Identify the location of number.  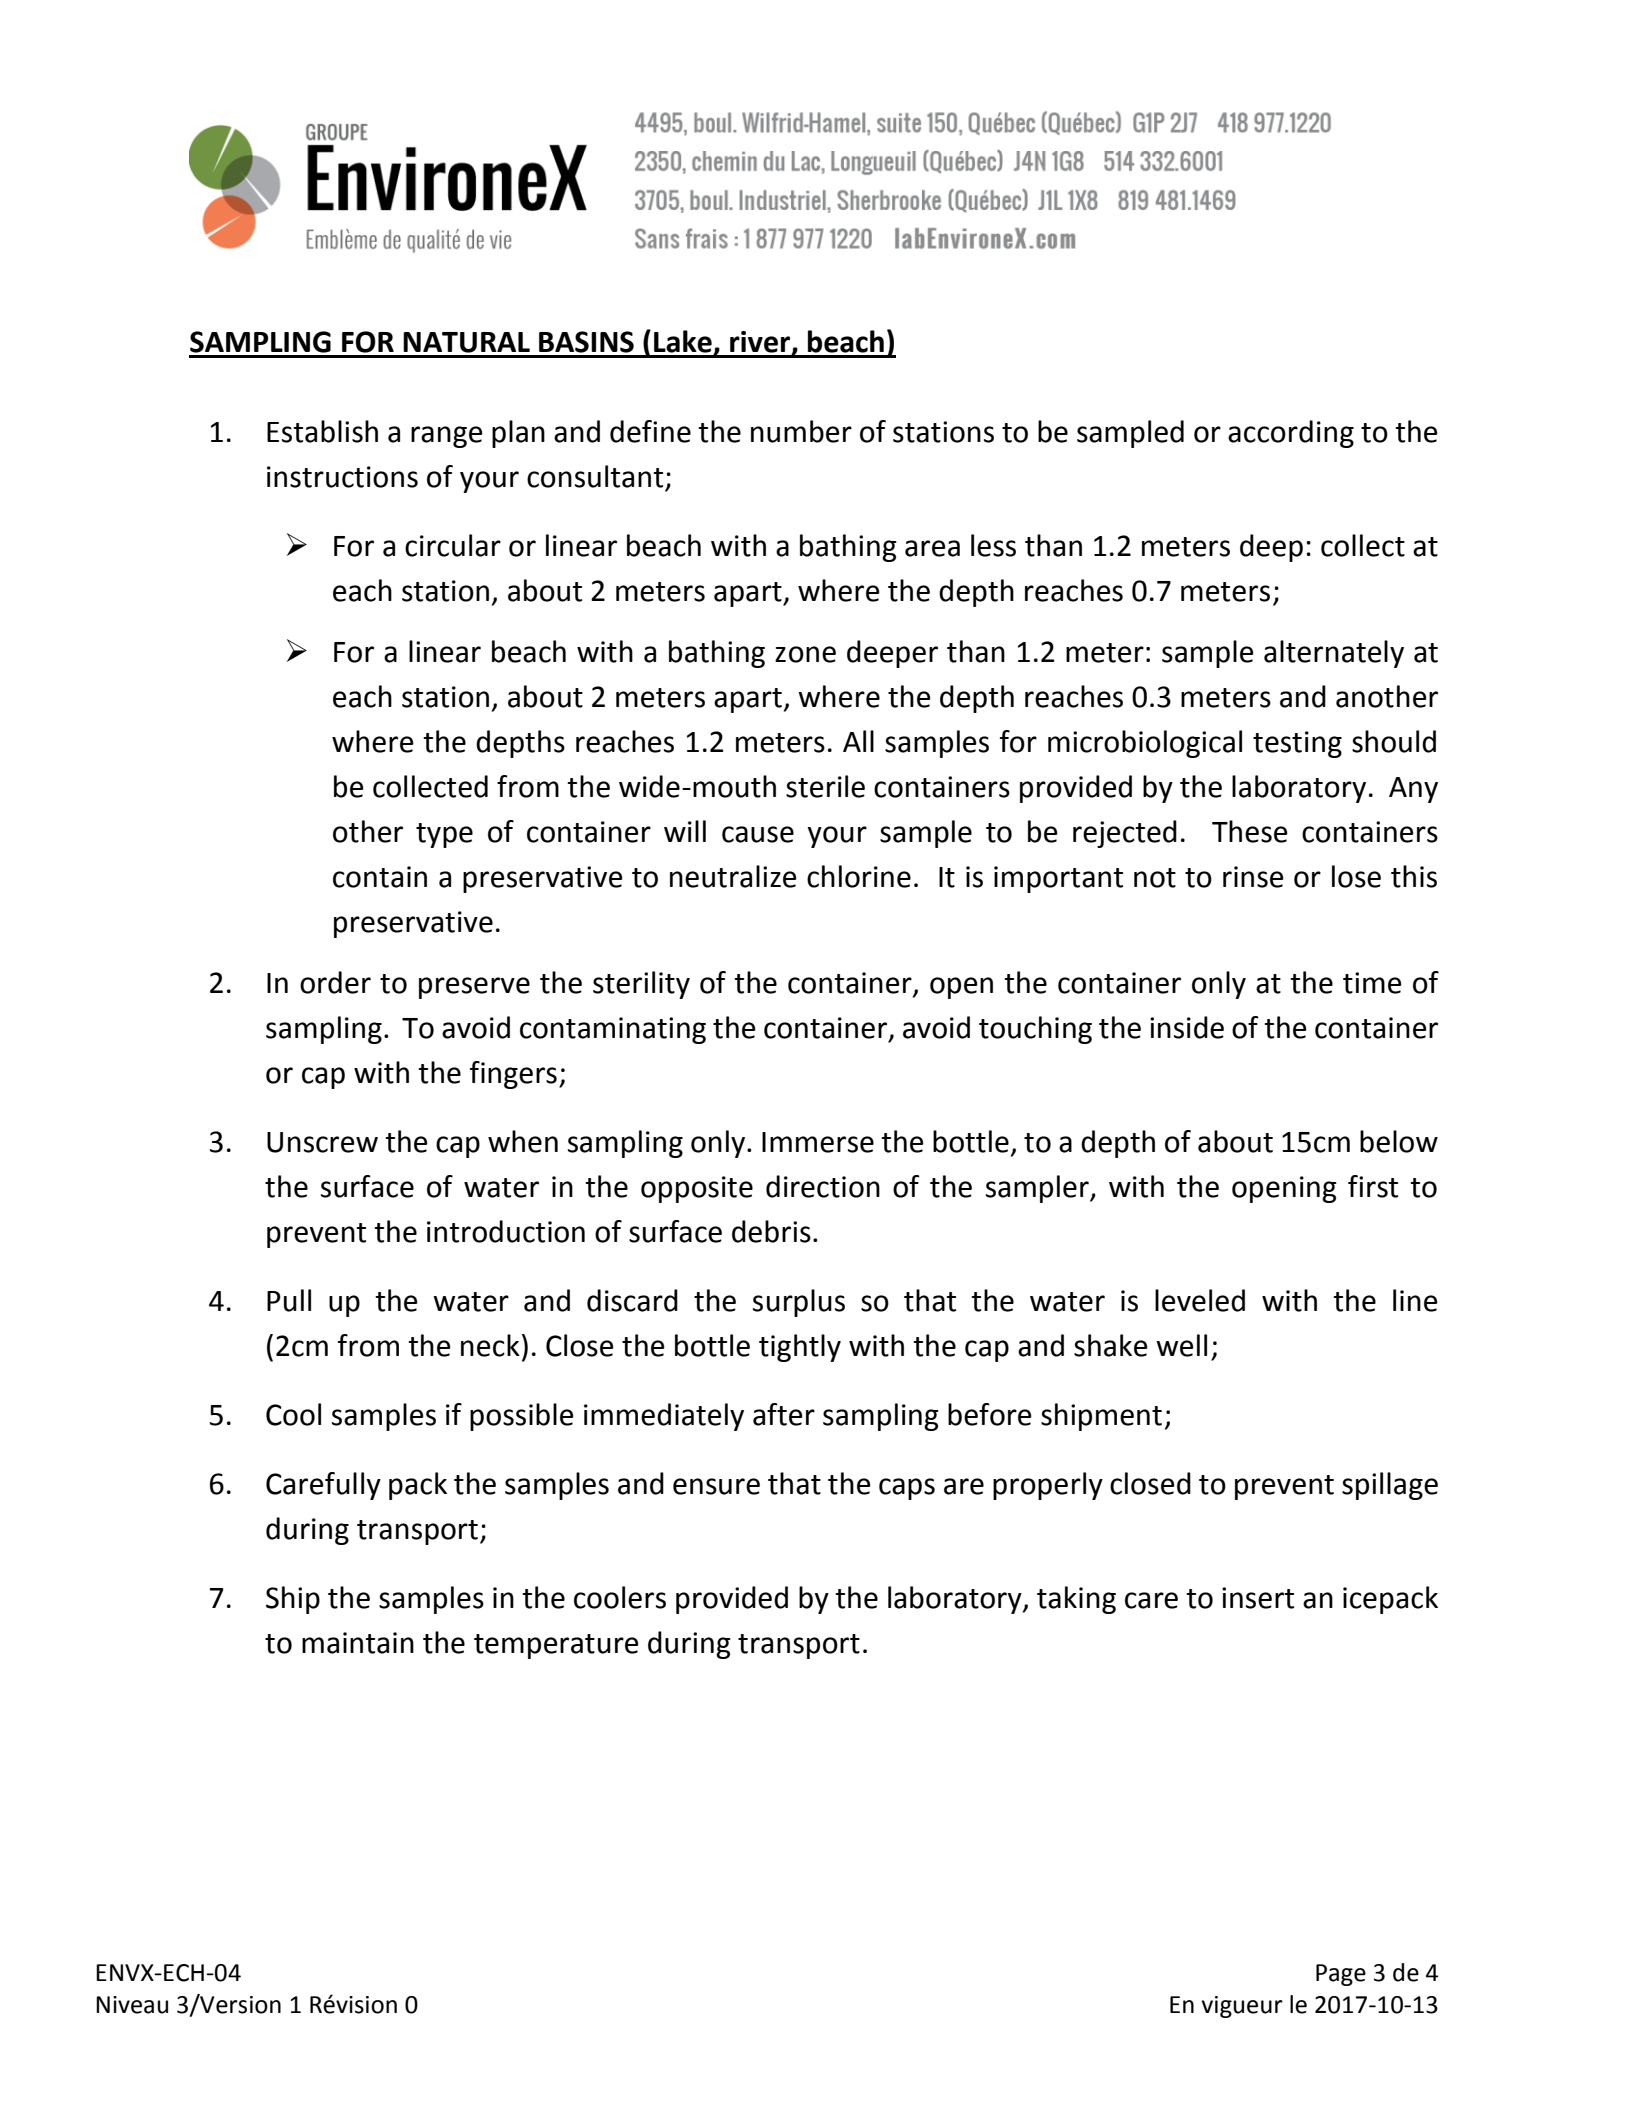
(801, 431).
